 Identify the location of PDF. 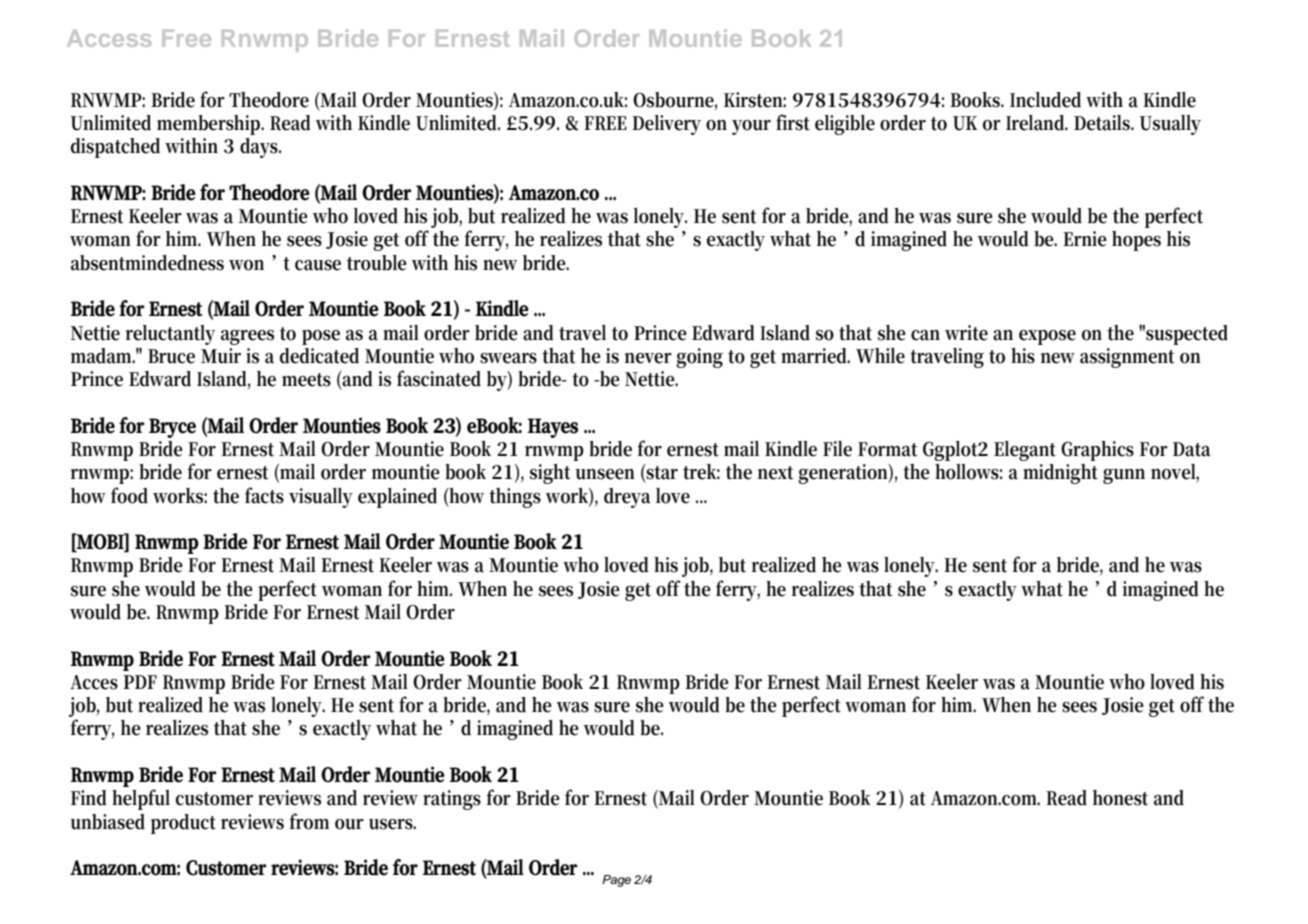
(140, 682).
